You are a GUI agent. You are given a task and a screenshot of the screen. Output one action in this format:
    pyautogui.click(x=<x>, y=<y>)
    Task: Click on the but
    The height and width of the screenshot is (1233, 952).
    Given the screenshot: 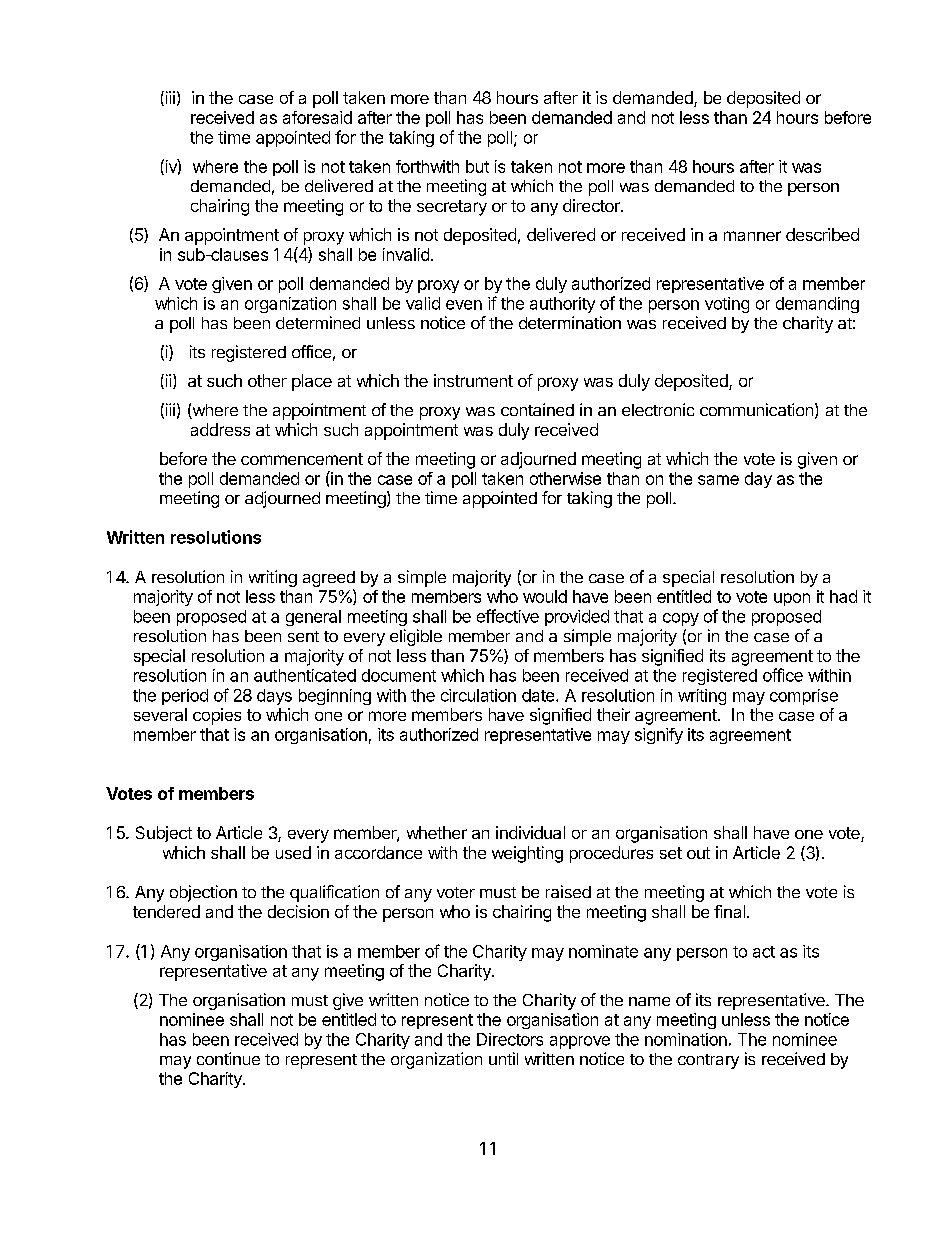 What is the action you would take?
    pyautogui.click(x=477, y=166)
